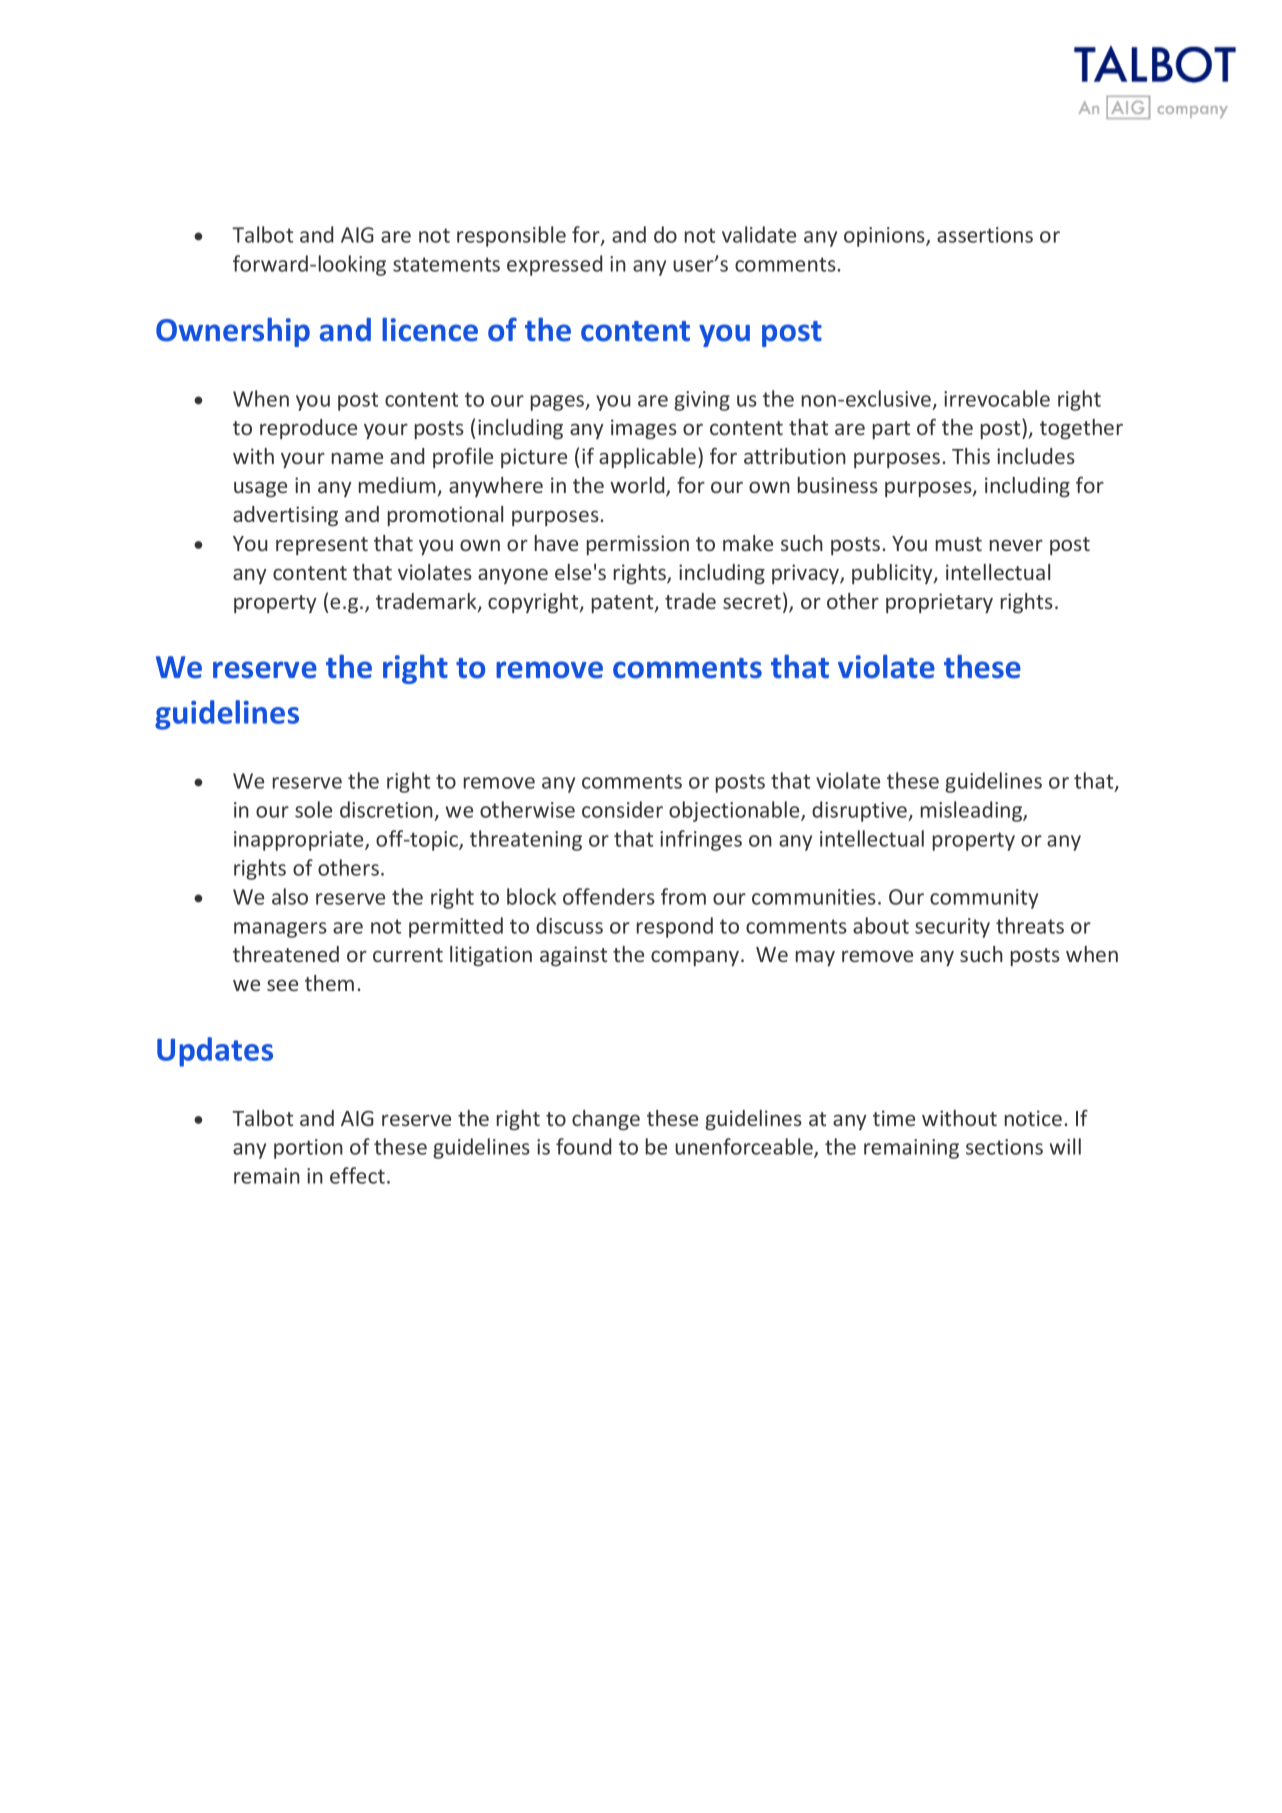 The height and width of the screenshot is (1813, 1282). I want to click on consider, so click(622, 809).
